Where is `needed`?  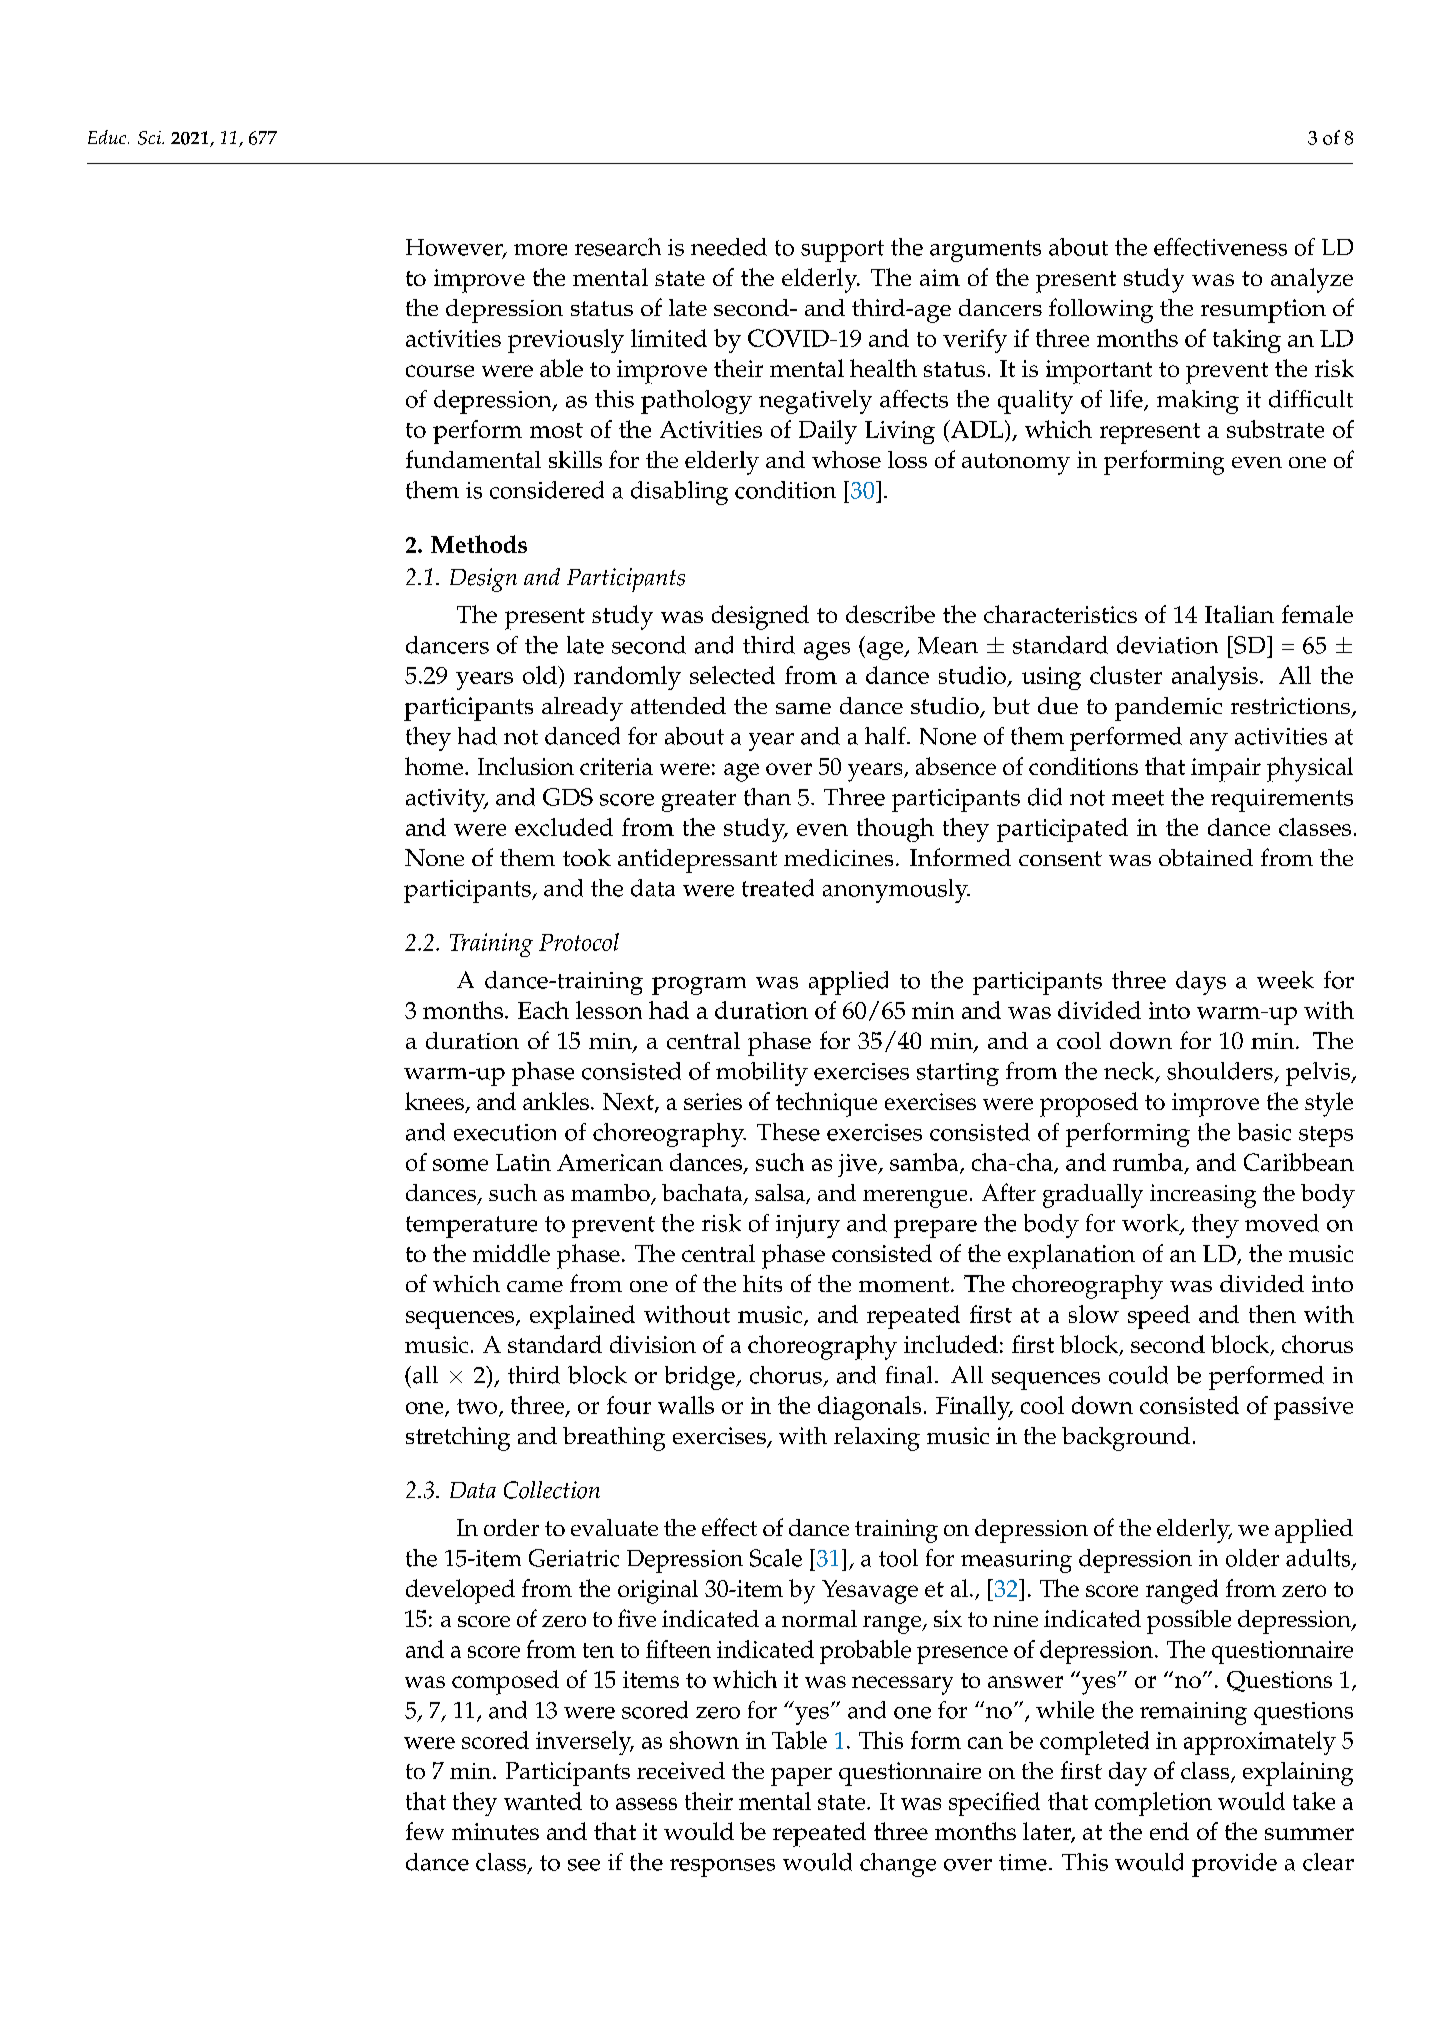 needed is located at coordinates (729, 247).
